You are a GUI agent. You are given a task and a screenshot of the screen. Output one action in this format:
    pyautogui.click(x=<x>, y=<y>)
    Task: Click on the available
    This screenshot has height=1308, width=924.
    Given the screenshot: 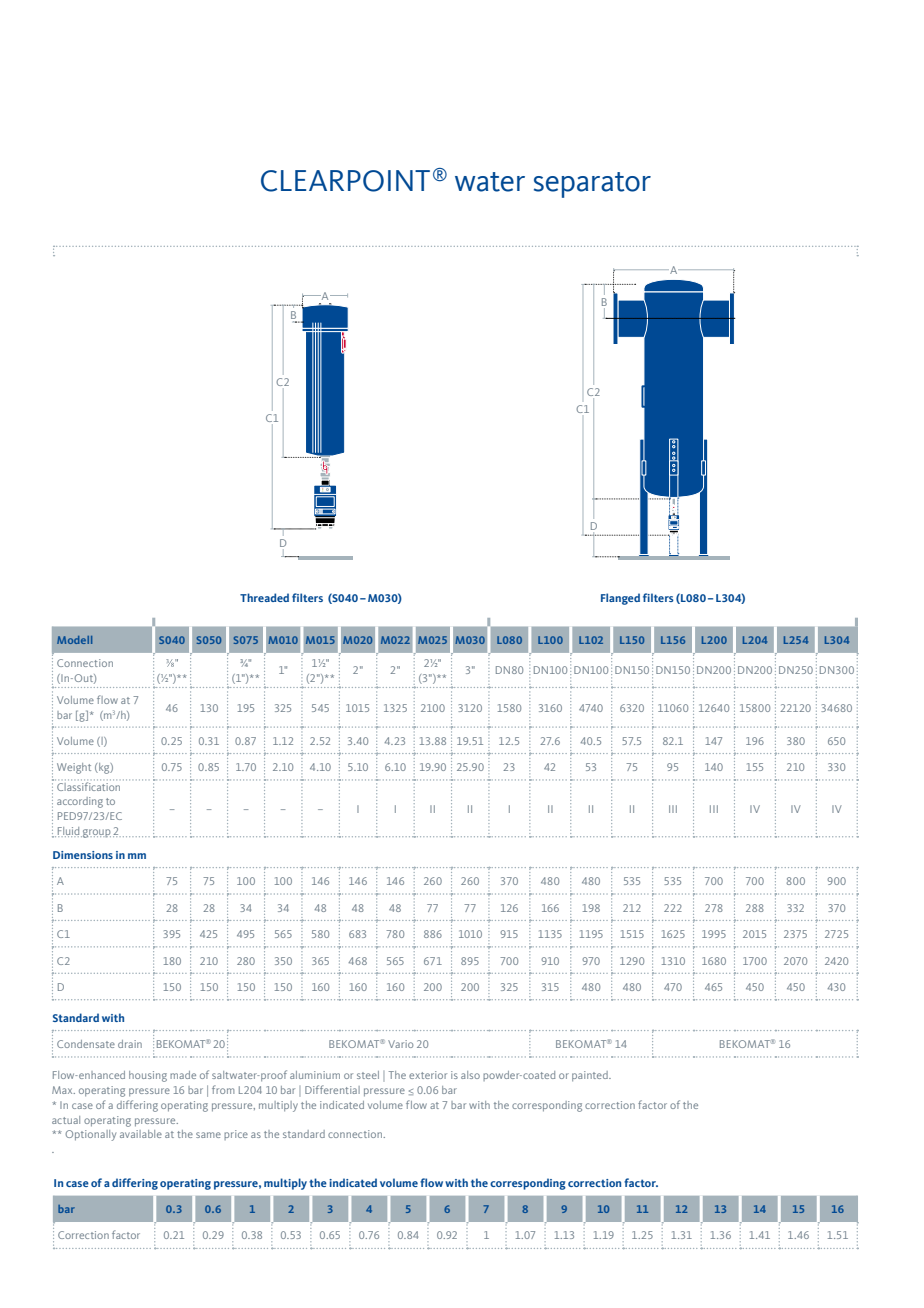 What is the action you would take?
    pyautogui.click(x=141, y=1134)
